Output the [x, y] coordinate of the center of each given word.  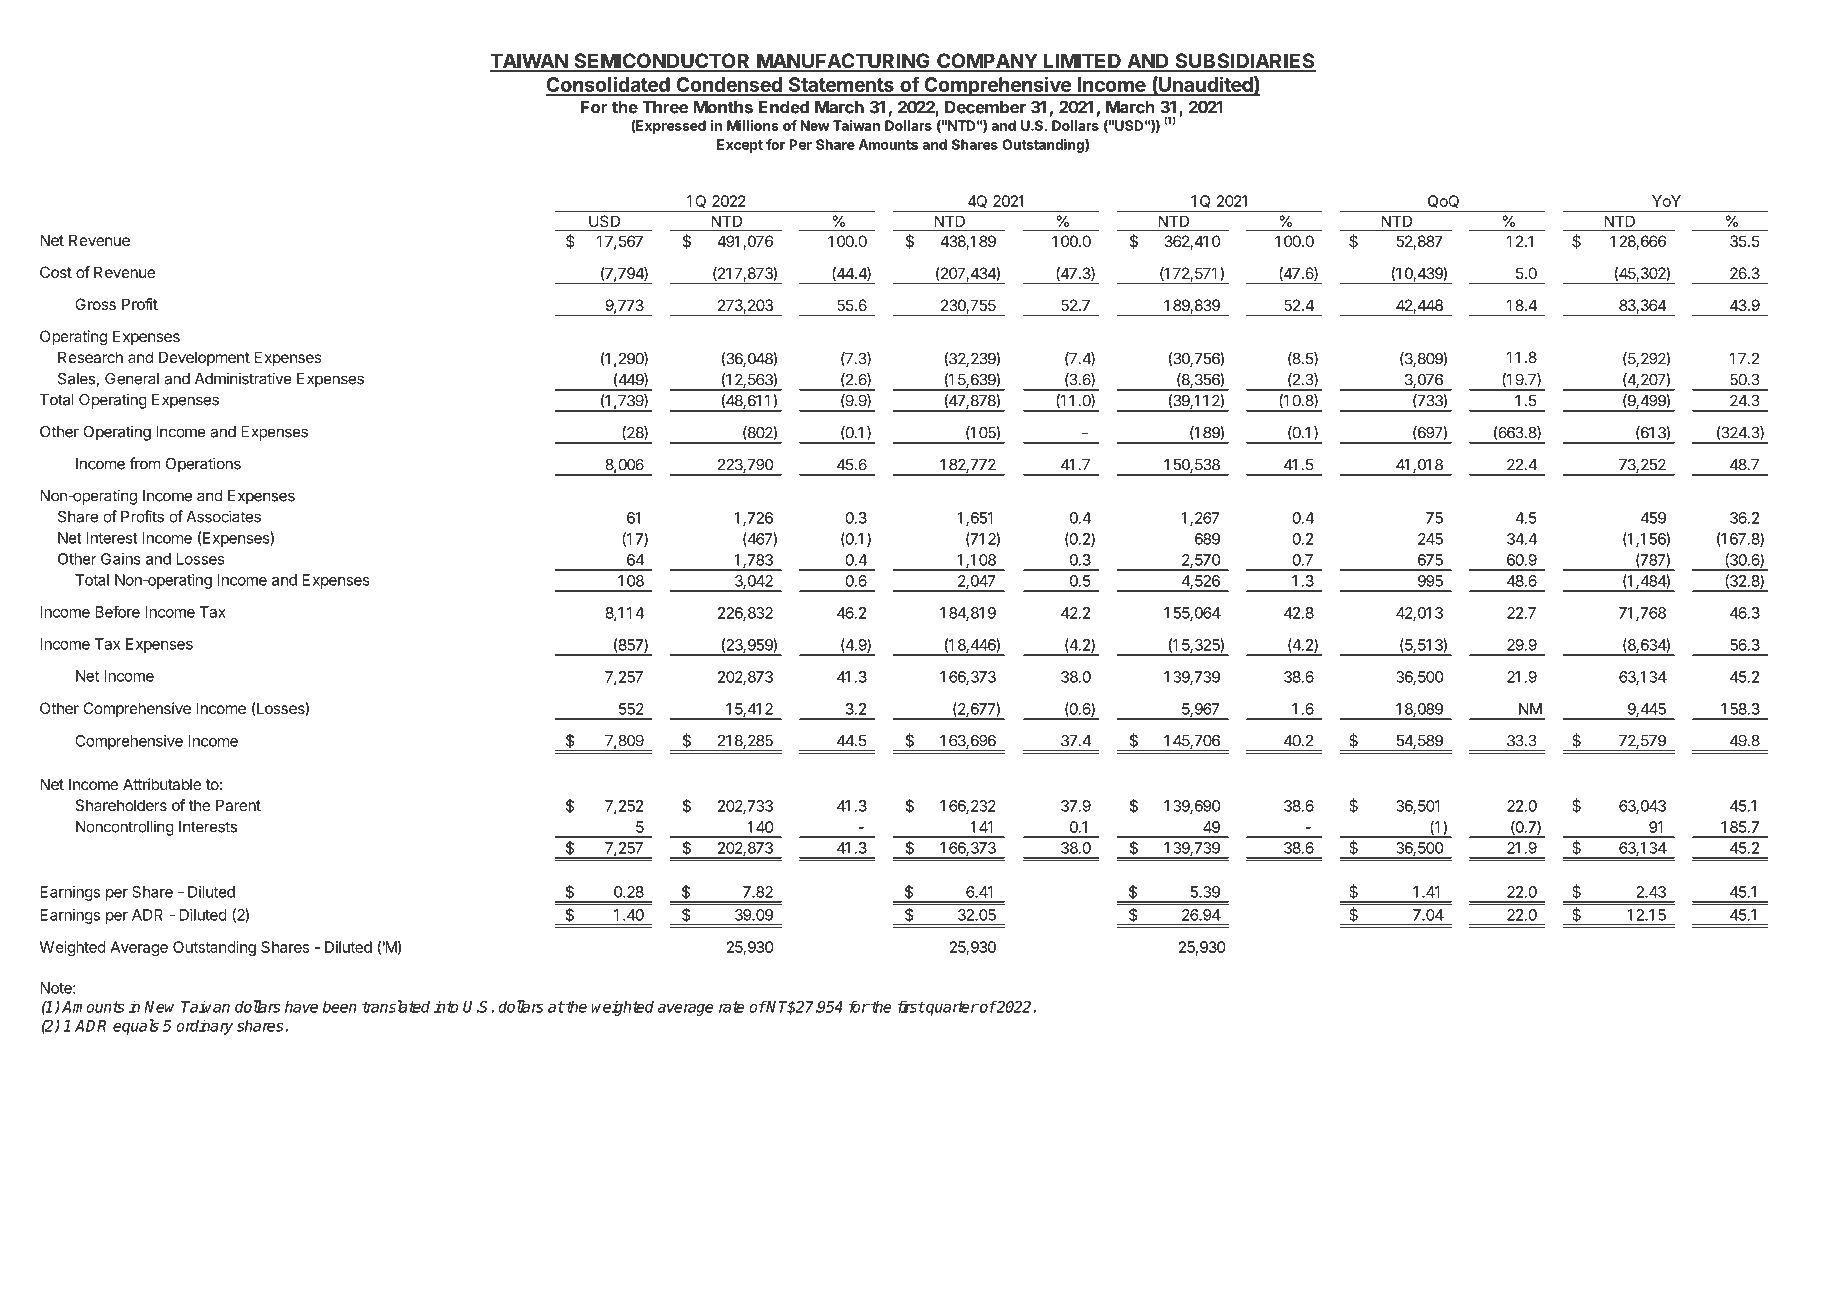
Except [740, 146]
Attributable [162, 784]
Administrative [243, 378]
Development [204, 358]
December [985, 107]
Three [665, 107]
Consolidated [609, 85]
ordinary [204, 1027]
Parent [238, 805]
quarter [951, 1008]
